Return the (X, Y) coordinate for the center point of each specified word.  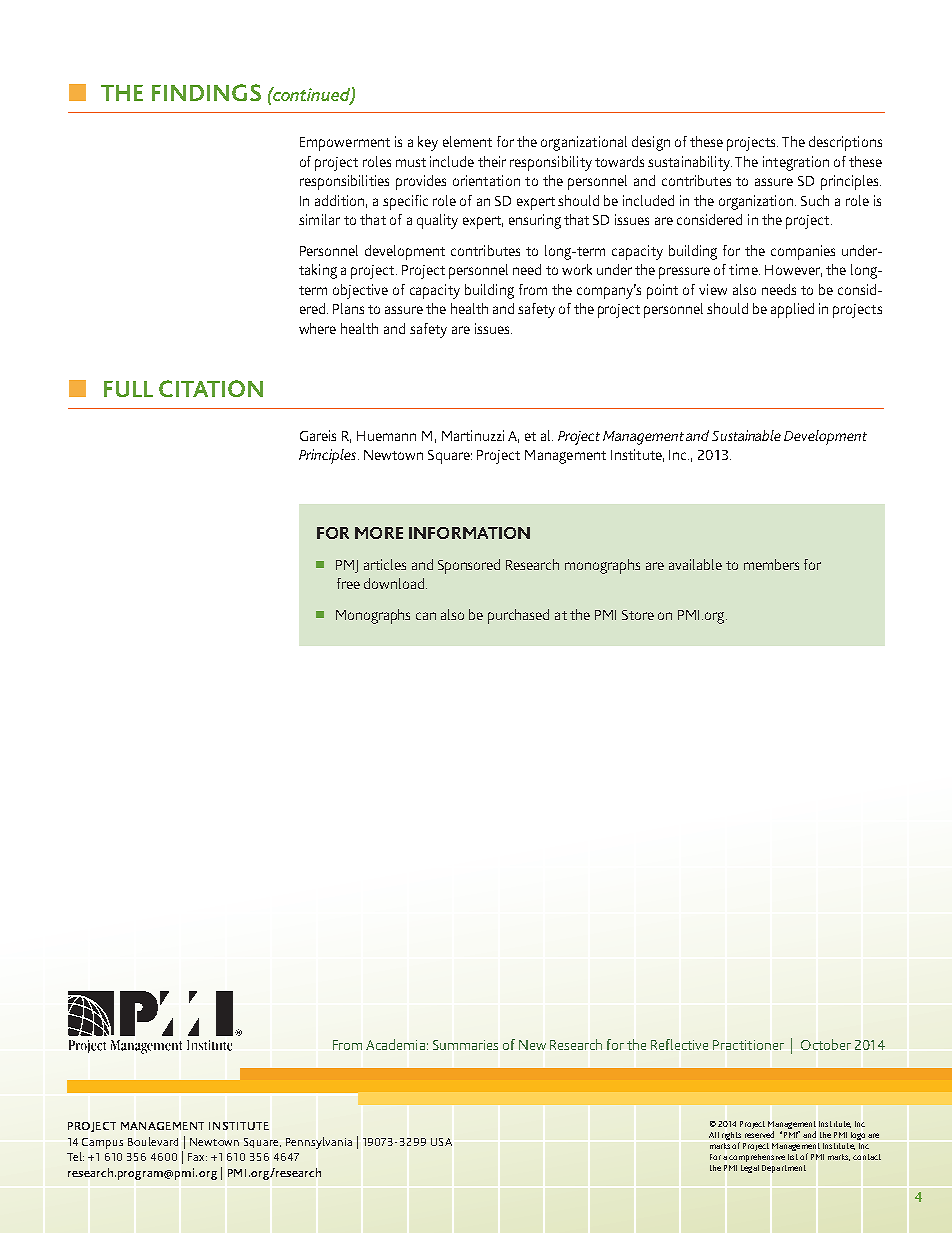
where (317, 328)
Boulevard (153, 1141)
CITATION (211, 388)
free (348, 583)
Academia (395, 1044)
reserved (759, 1134)
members (771, 564)
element (467, 141)
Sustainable (746, 435)
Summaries (465, 1045)
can (426, 616)
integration (796, 163)
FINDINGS (206, 92)
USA (441, 1142)
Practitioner (748, 1045)
